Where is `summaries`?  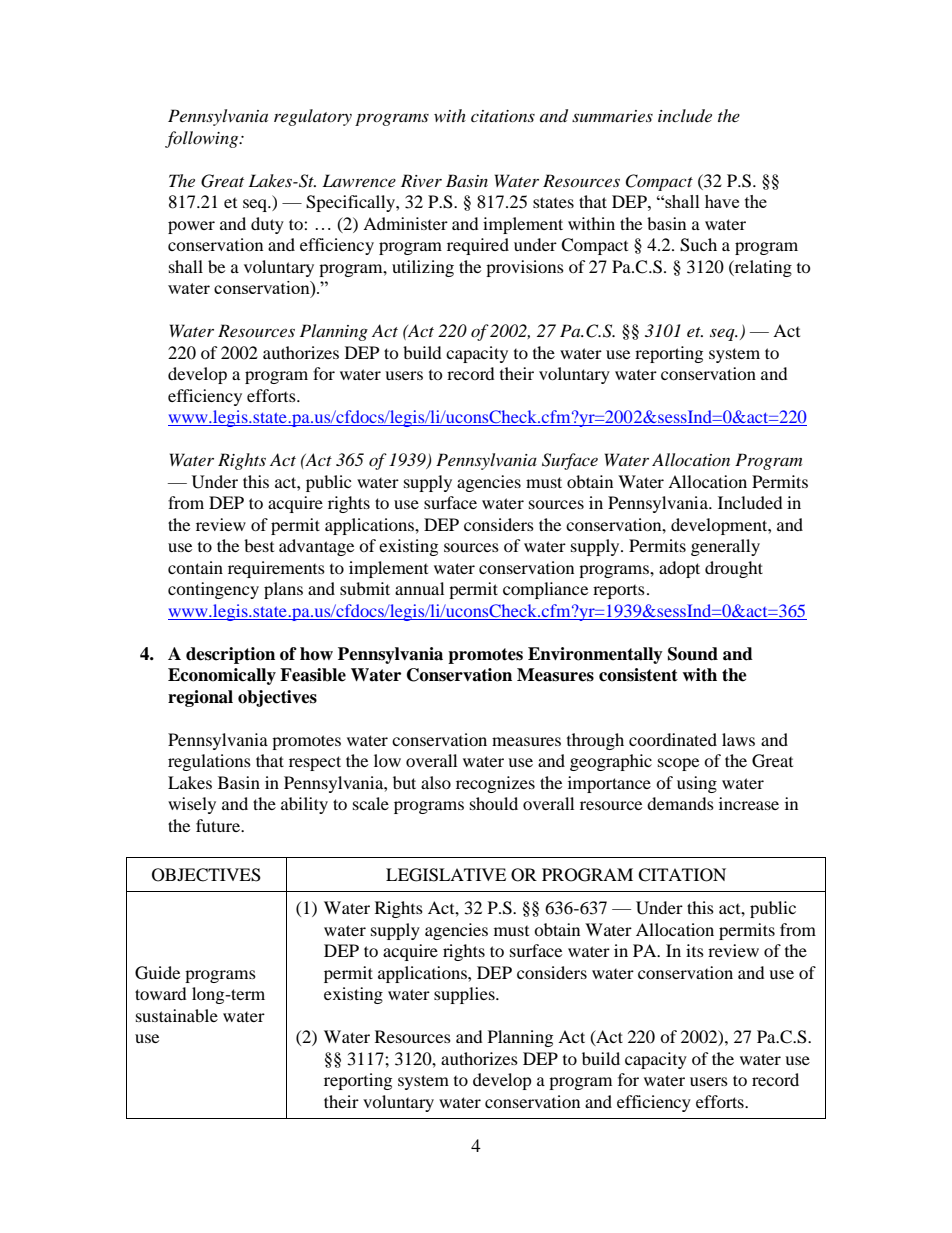 summaries is located at coordinates (612, 116).
